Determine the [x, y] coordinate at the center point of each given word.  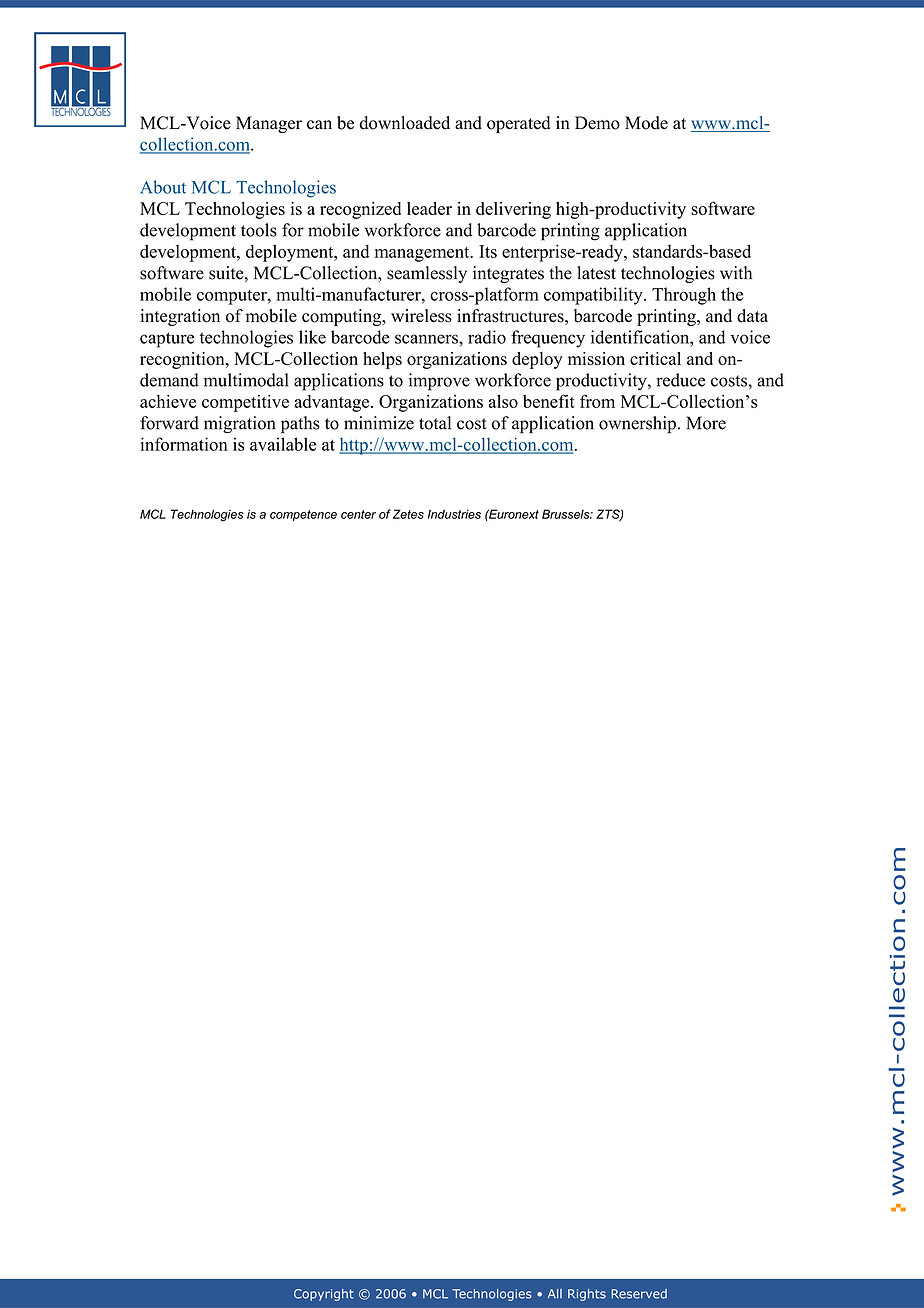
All [555, 1293]
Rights [587, 1295]
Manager [269, 124]
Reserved [639, 1294]
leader [429, 208]
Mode [646, 123]
